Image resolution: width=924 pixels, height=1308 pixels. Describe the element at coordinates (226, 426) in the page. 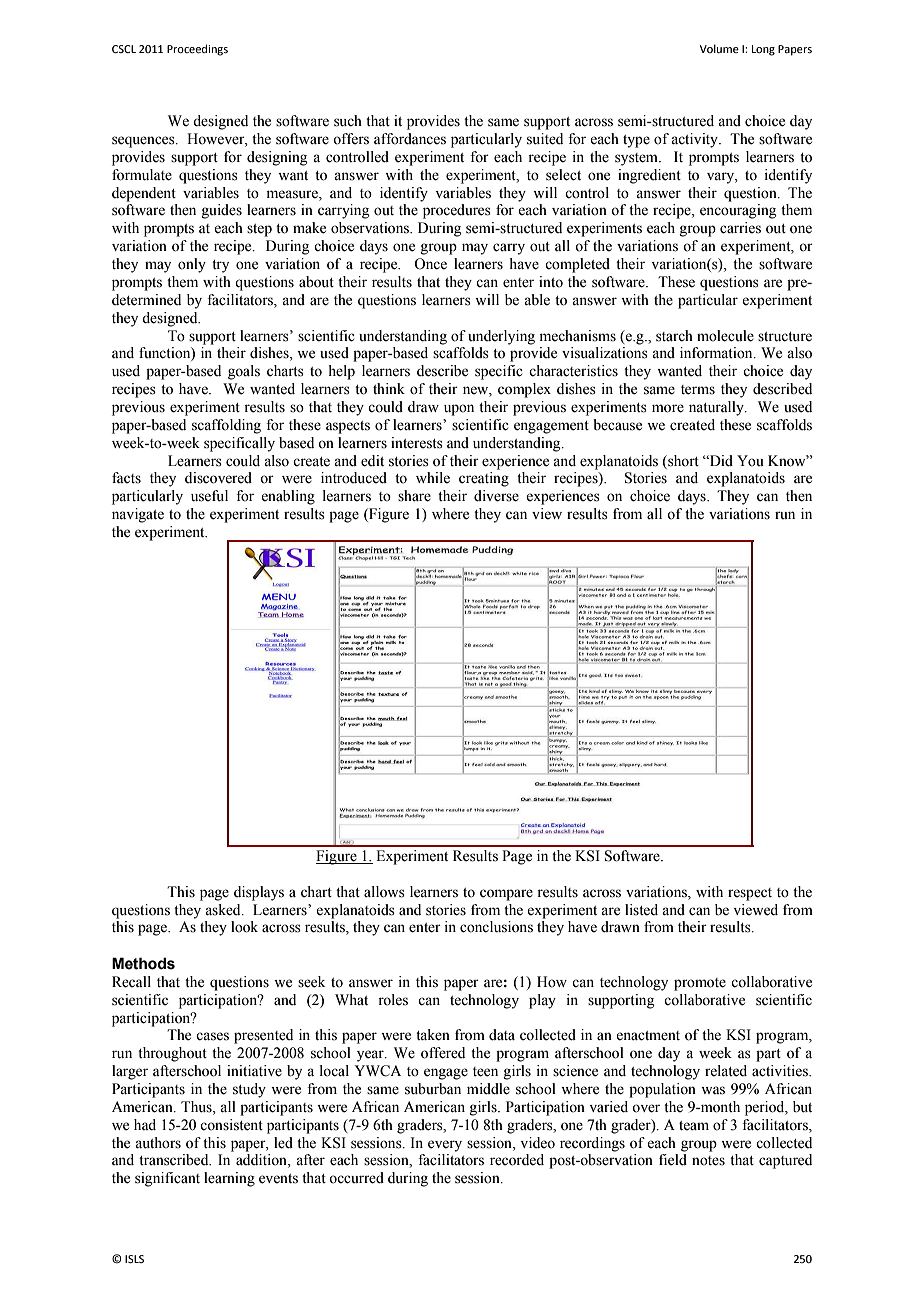

I see `scaffolding` at that location.
